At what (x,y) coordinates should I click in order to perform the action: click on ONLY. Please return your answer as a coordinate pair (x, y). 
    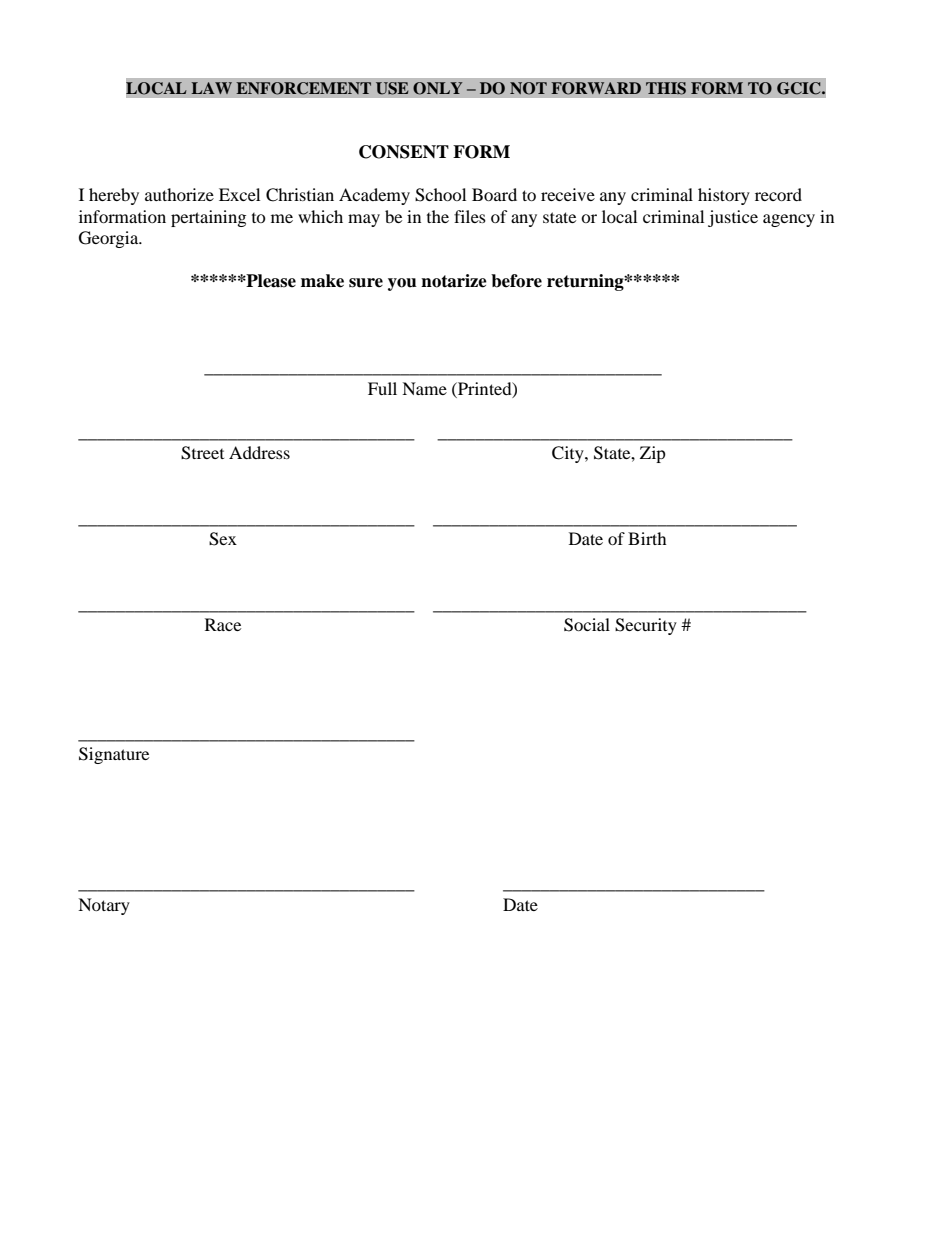
    Looking at the image, I should click on (437, 88).
